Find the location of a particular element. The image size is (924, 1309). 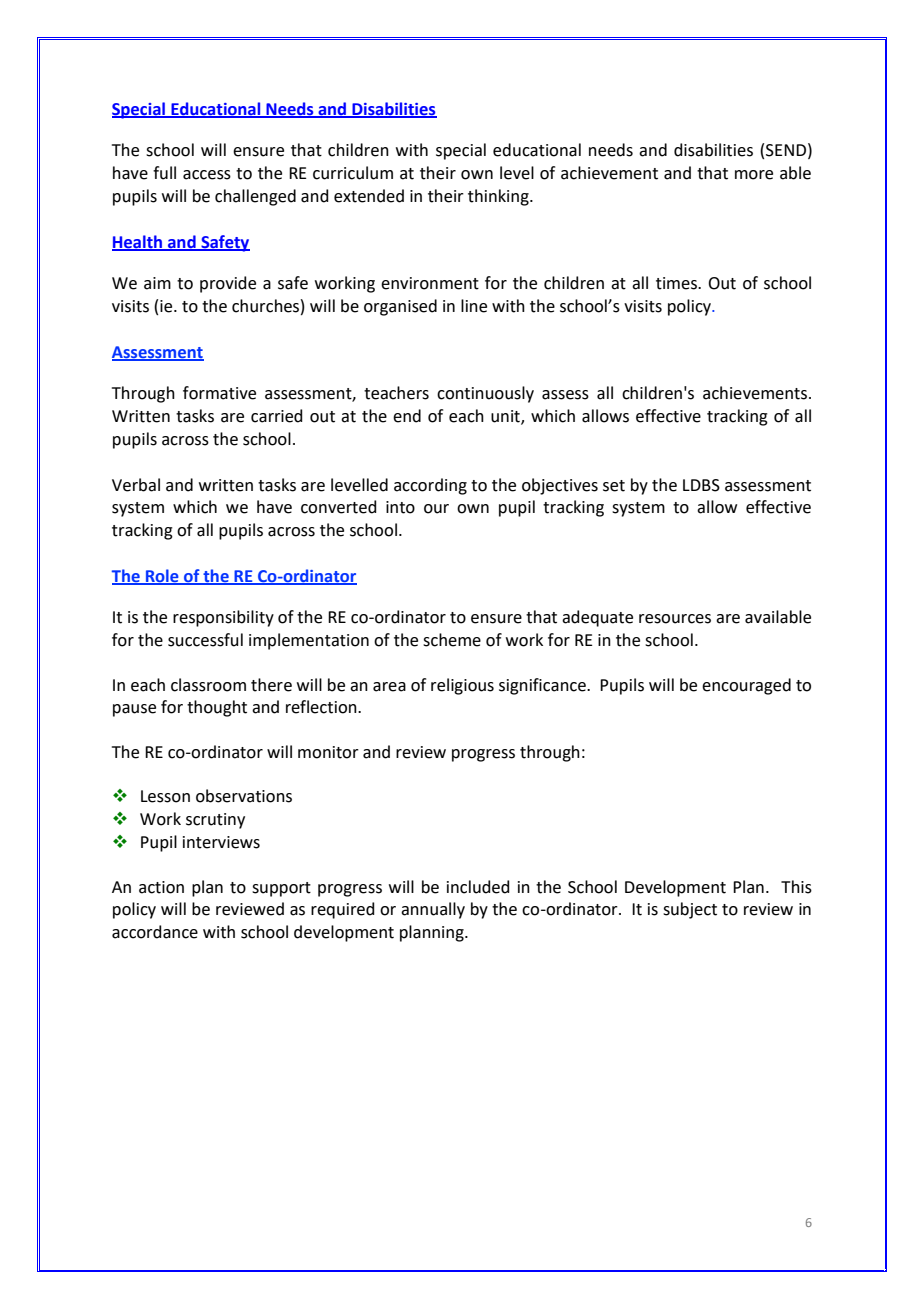

resources is located at coordinates (675, 619).
